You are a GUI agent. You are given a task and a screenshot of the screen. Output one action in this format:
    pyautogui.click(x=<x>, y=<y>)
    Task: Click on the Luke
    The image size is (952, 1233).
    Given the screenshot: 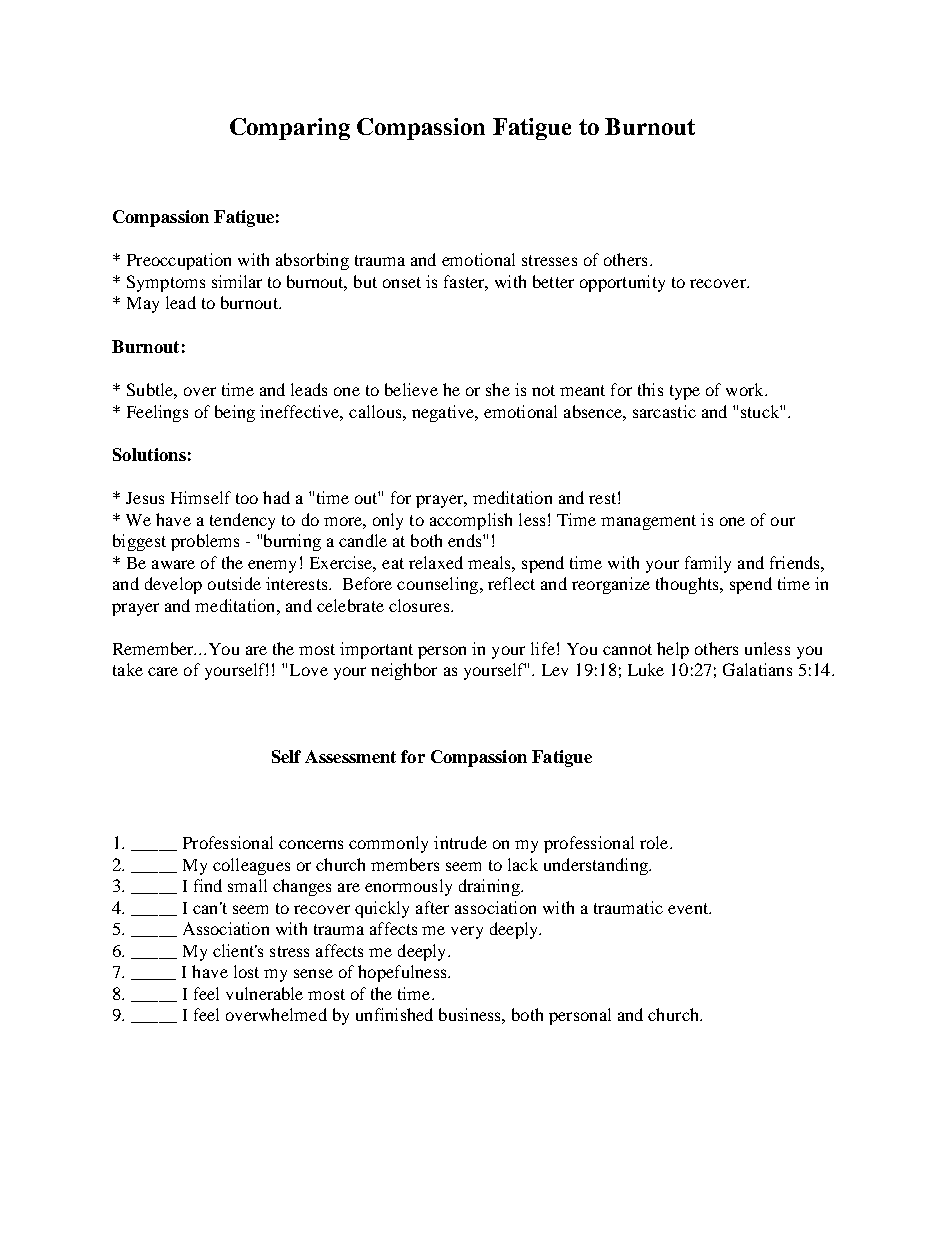 What is the action you would take?
    pyautogui.click(x=646, y=669)
